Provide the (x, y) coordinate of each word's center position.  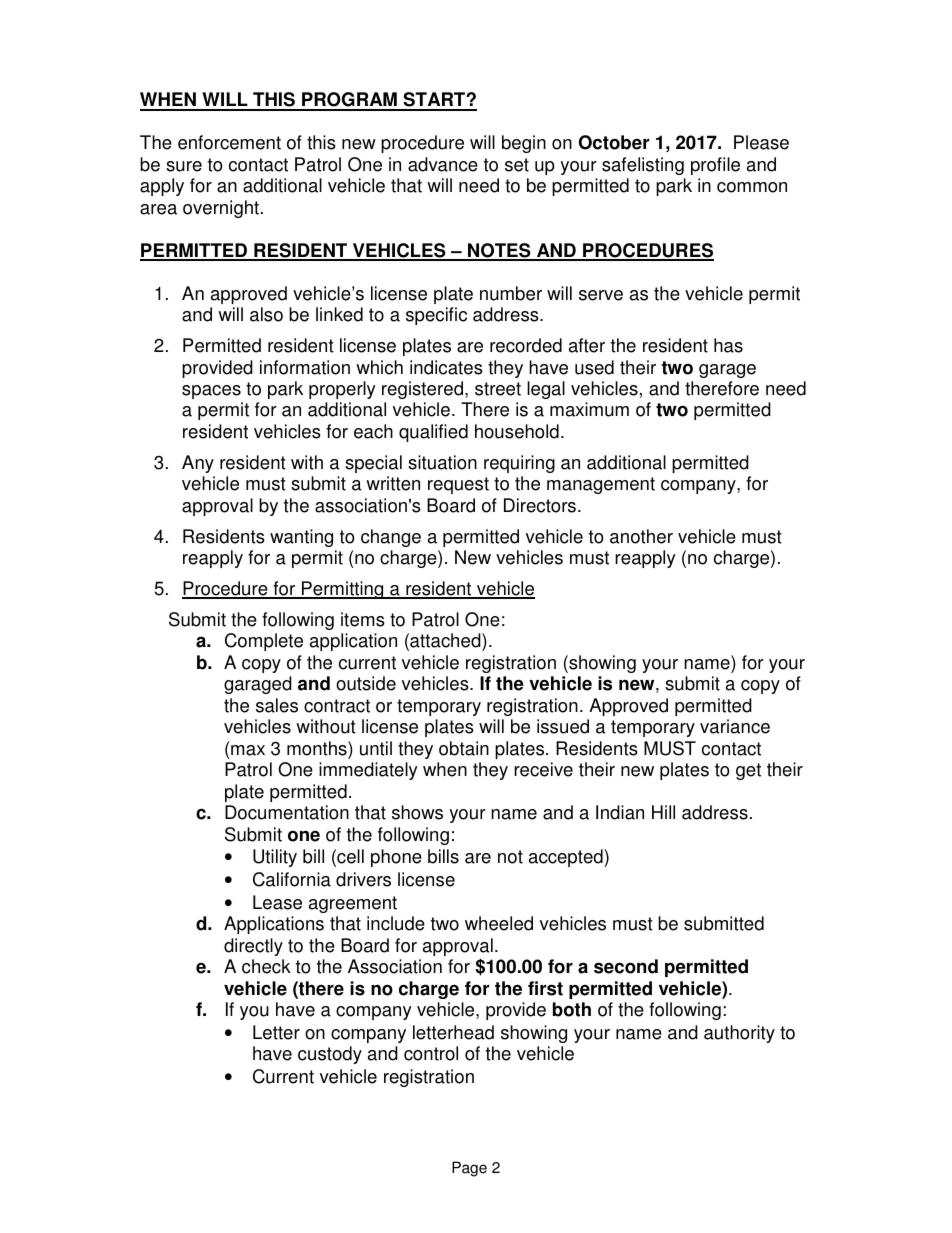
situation (442, 462)
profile (715, 166)
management (601, 485)
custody (330, 1055)
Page (469, 1169)
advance (443, 164)
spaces (211, 392)
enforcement (229, 142)
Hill (663, 812)
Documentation (287, 812)
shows (417, 812)
